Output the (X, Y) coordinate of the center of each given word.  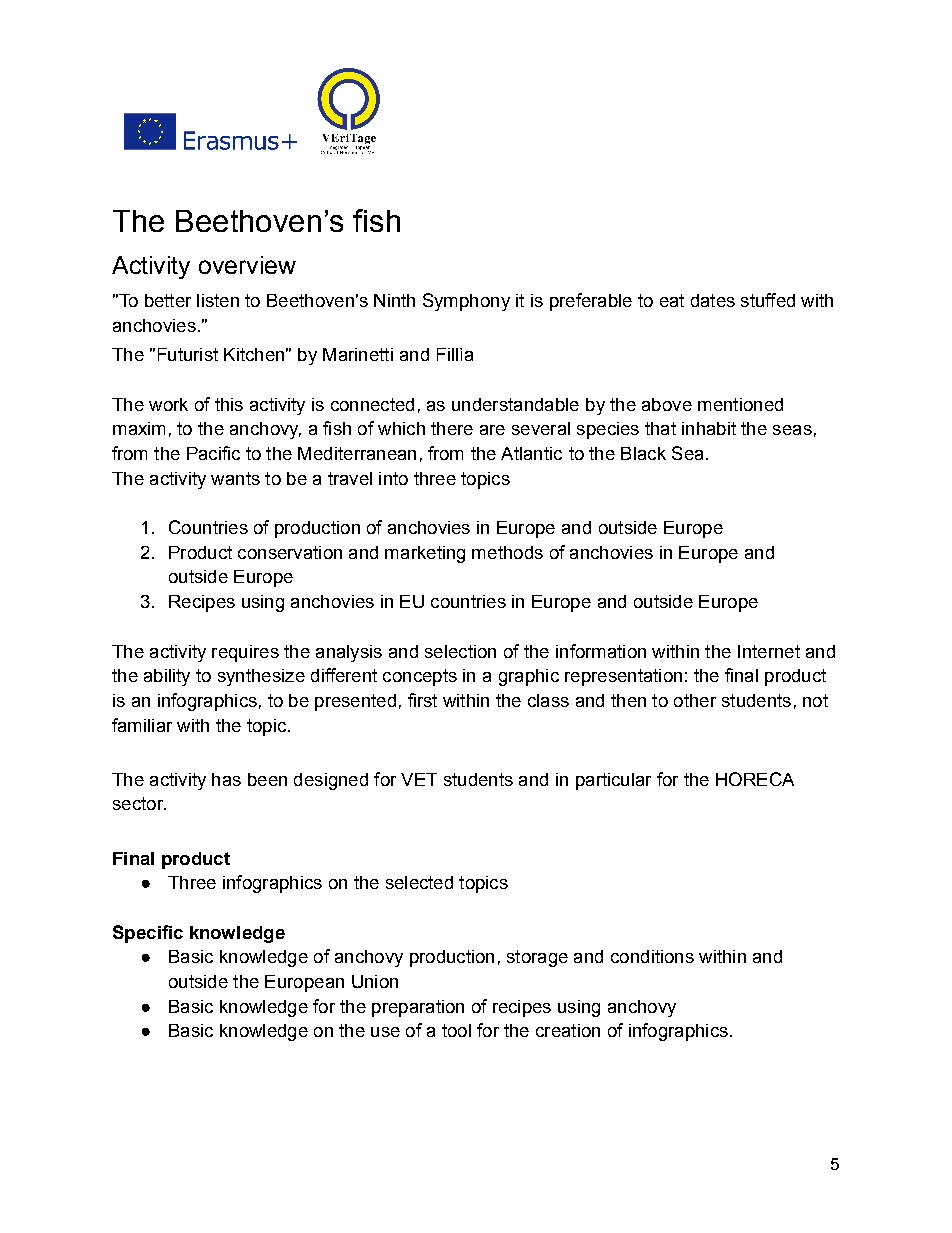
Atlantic (531, 453)
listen (218, 300)
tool (456, 1030)
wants (235, 478)
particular (613, 781)
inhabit (709, 428)
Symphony (466, 302)
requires (245, 653)
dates (713, 300)
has (226, 779)
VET (419, 779)
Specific (148, 934)
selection (460, 651)
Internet (769, 651)
